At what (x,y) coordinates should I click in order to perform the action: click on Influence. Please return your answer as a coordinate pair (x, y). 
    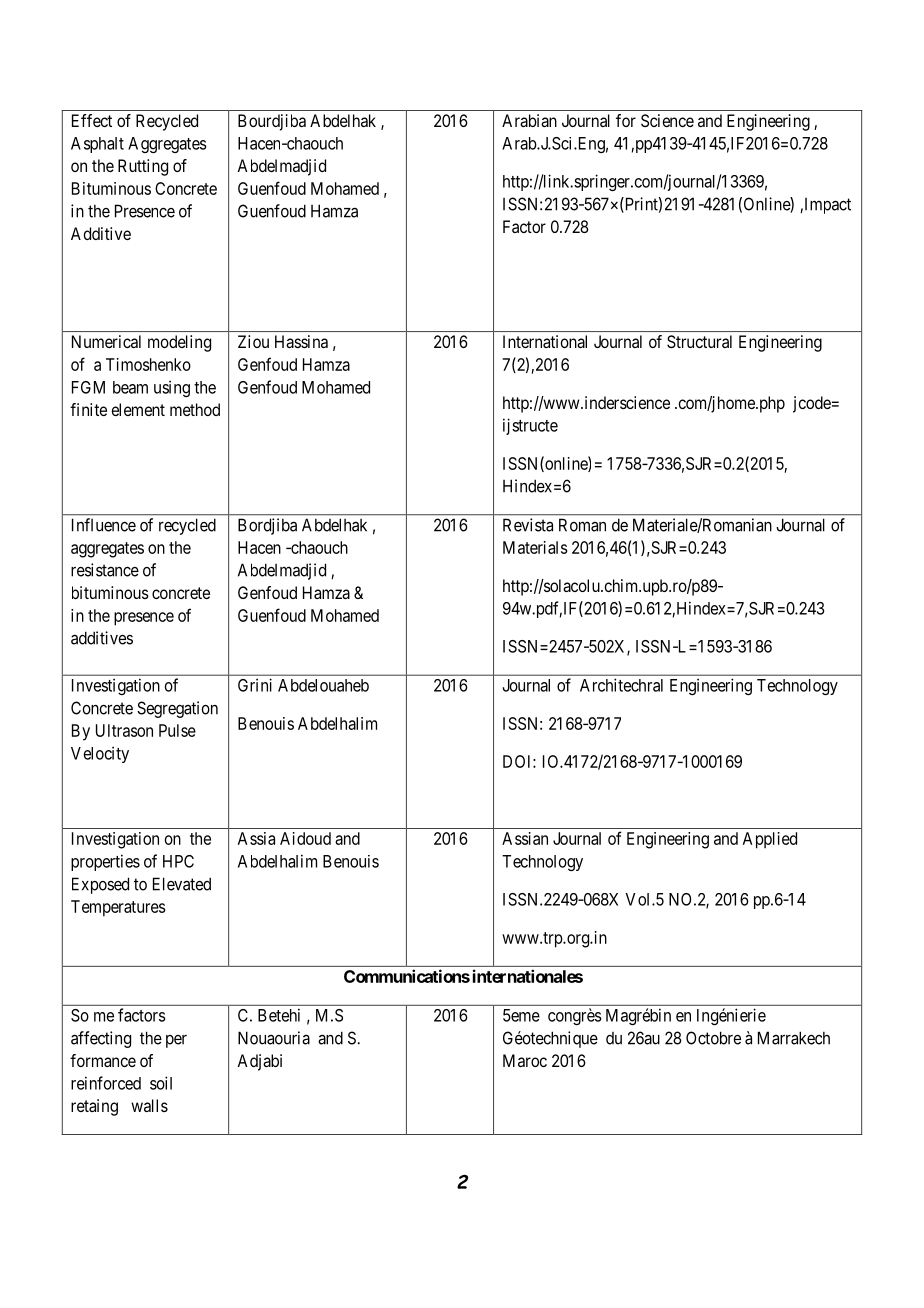
    Looking at the image, I should click on (104, 525).
